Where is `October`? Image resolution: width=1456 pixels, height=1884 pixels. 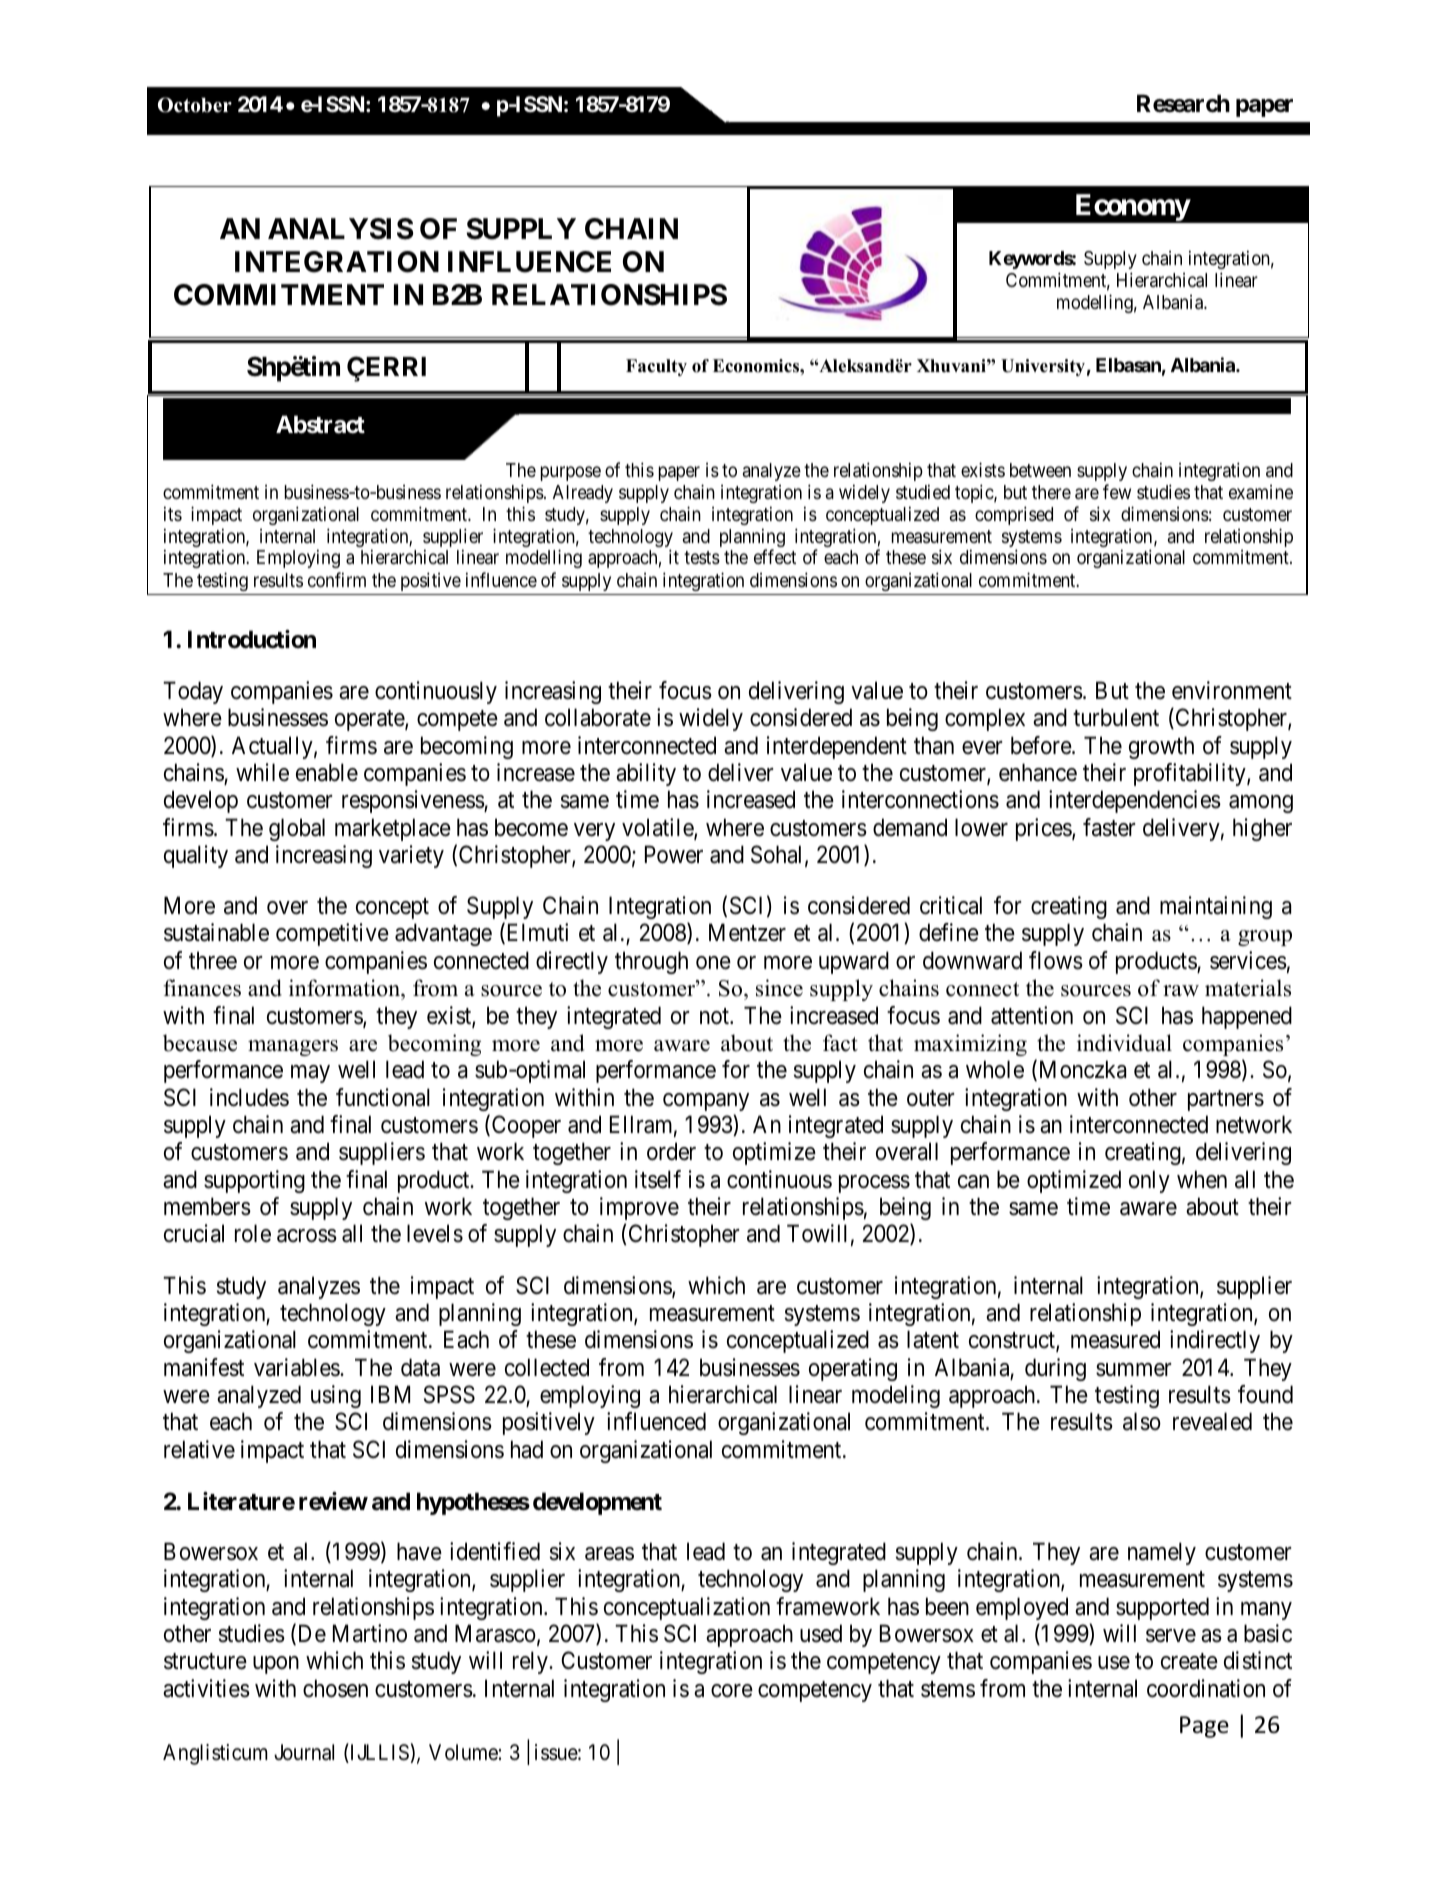
October is located at coordinates (195, 105).
